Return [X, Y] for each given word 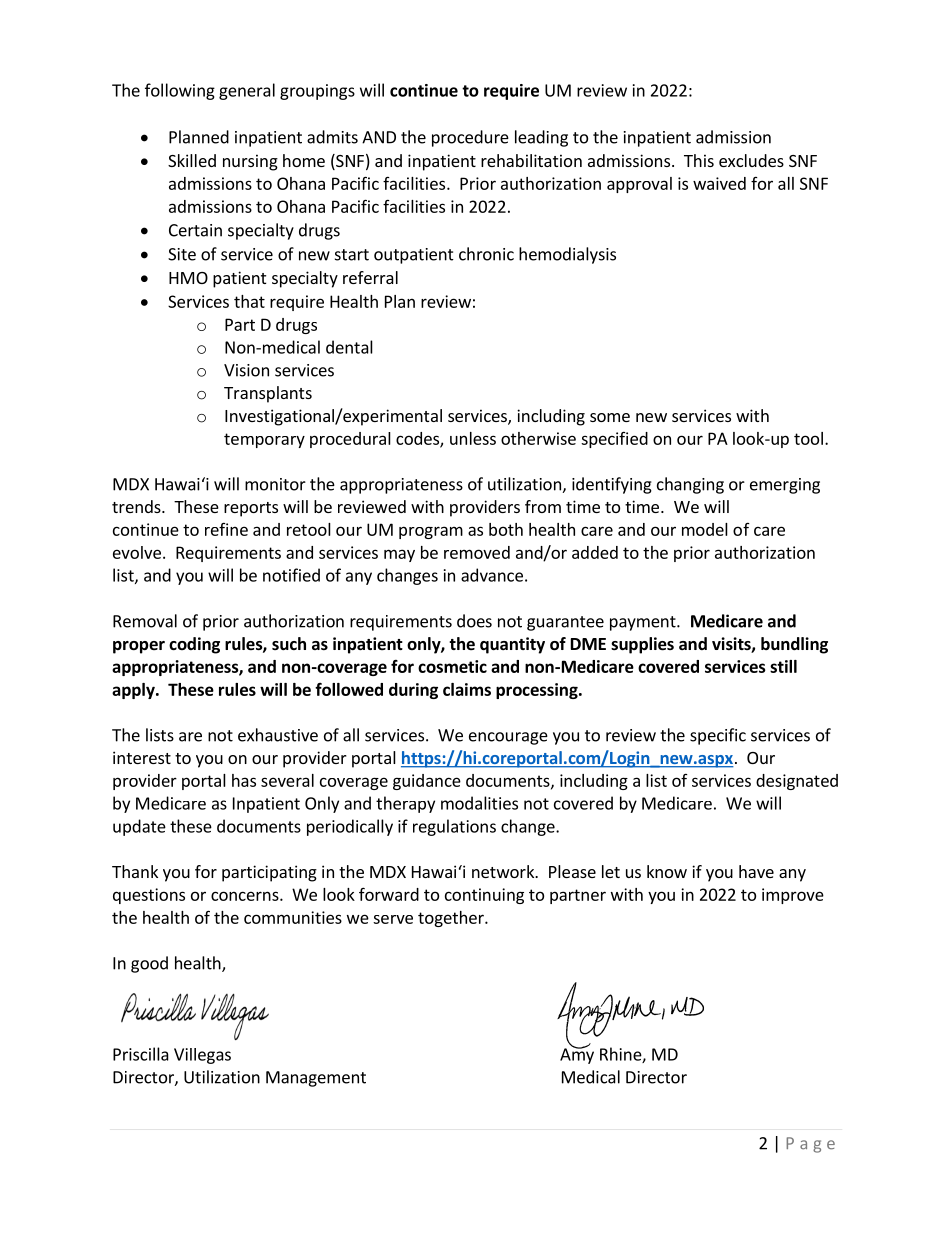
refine [226, 529]
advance [492, 575]
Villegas [202, 1056]
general [247, 91]
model [705, 529]
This [699, 160]
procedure [470, 138]
